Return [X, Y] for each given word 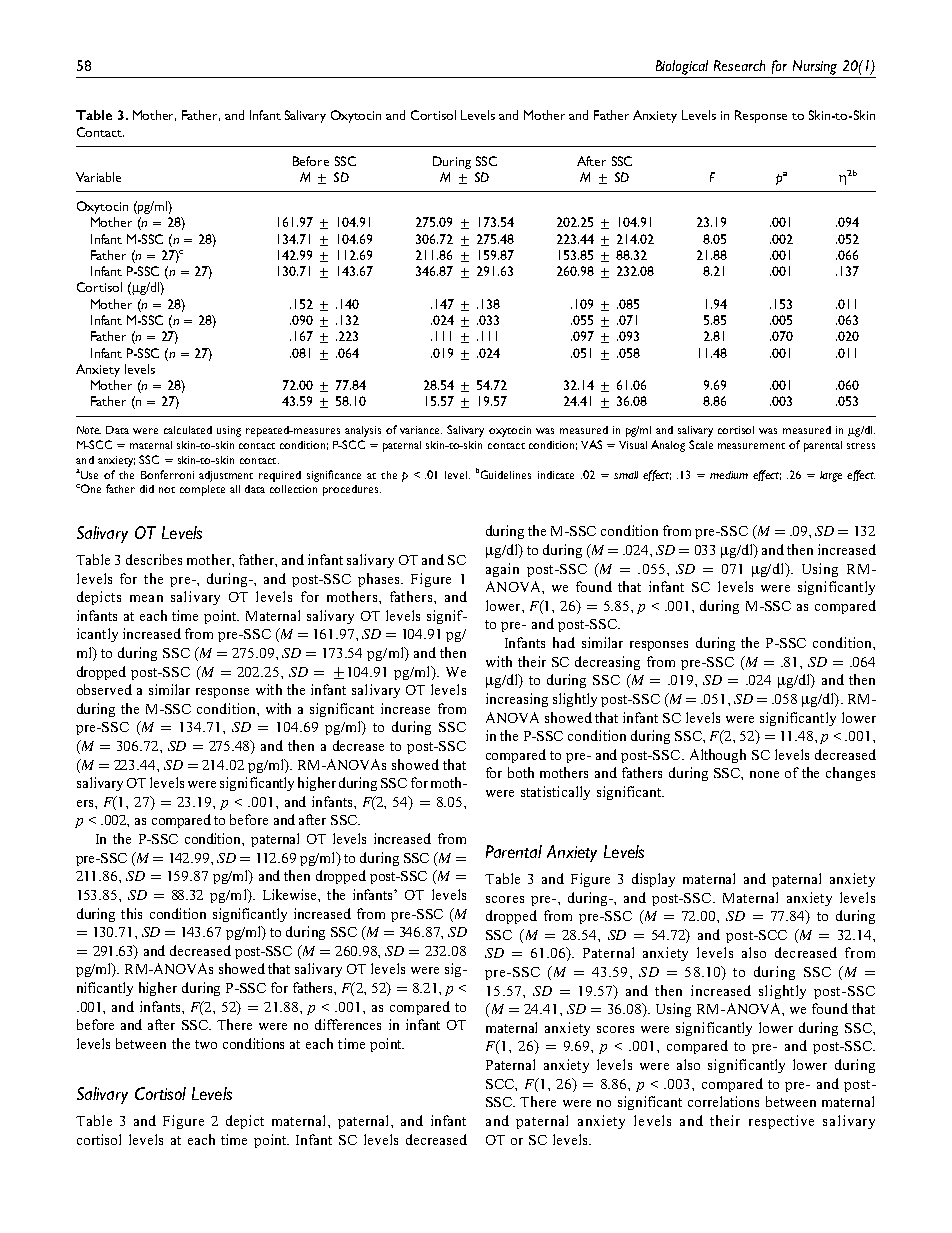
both [521, 772]
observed [104, 689]
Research [739, 65]
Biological [682, 67]
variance [421, 430]
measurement [751, 446]
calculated [188, 430]
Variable [98, 177]
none [764, 774]
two [206, 1044]
